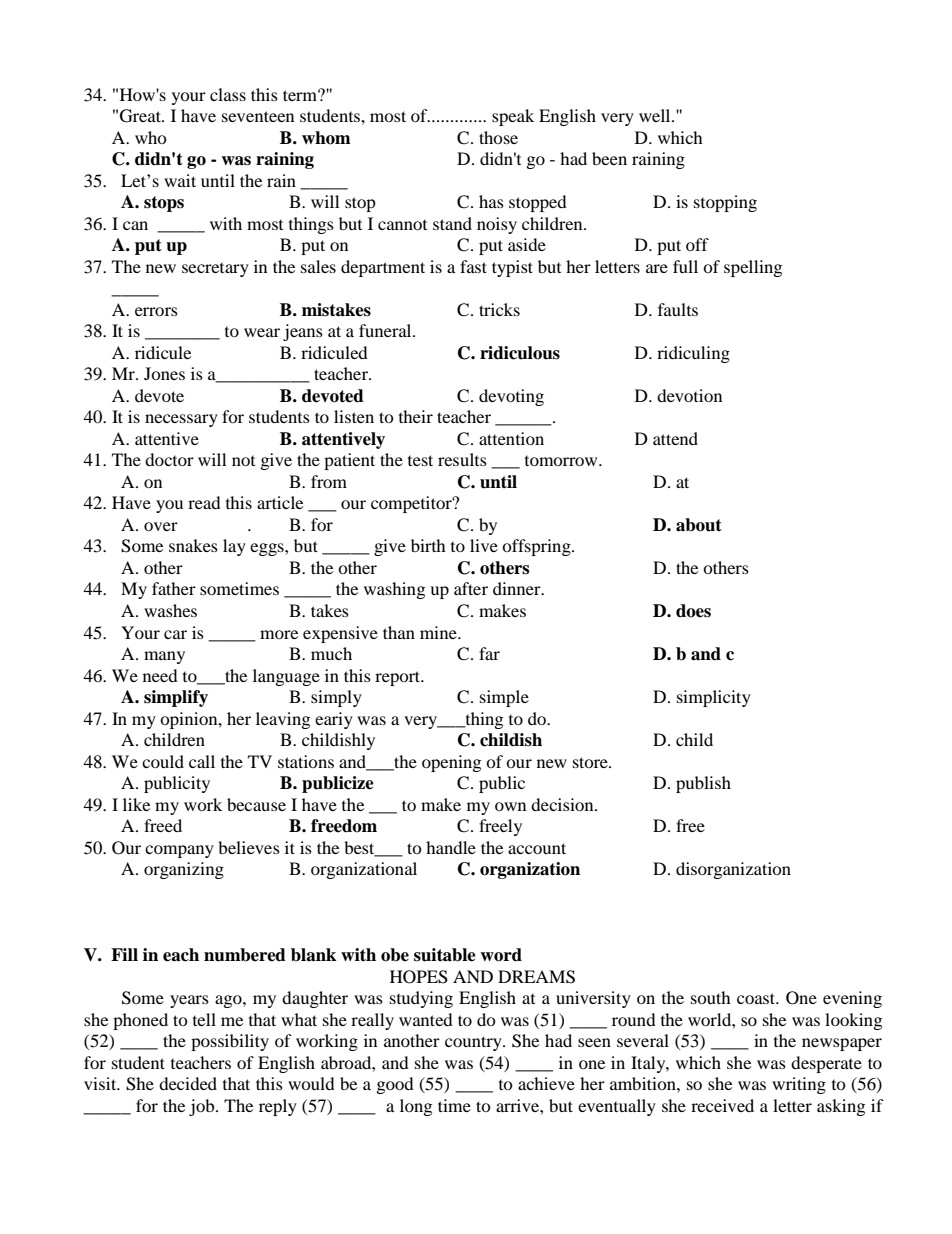 The image size is (952, 1234). Describe the element at coordinates (170, 610) in the image. I see `washes` at that location.
